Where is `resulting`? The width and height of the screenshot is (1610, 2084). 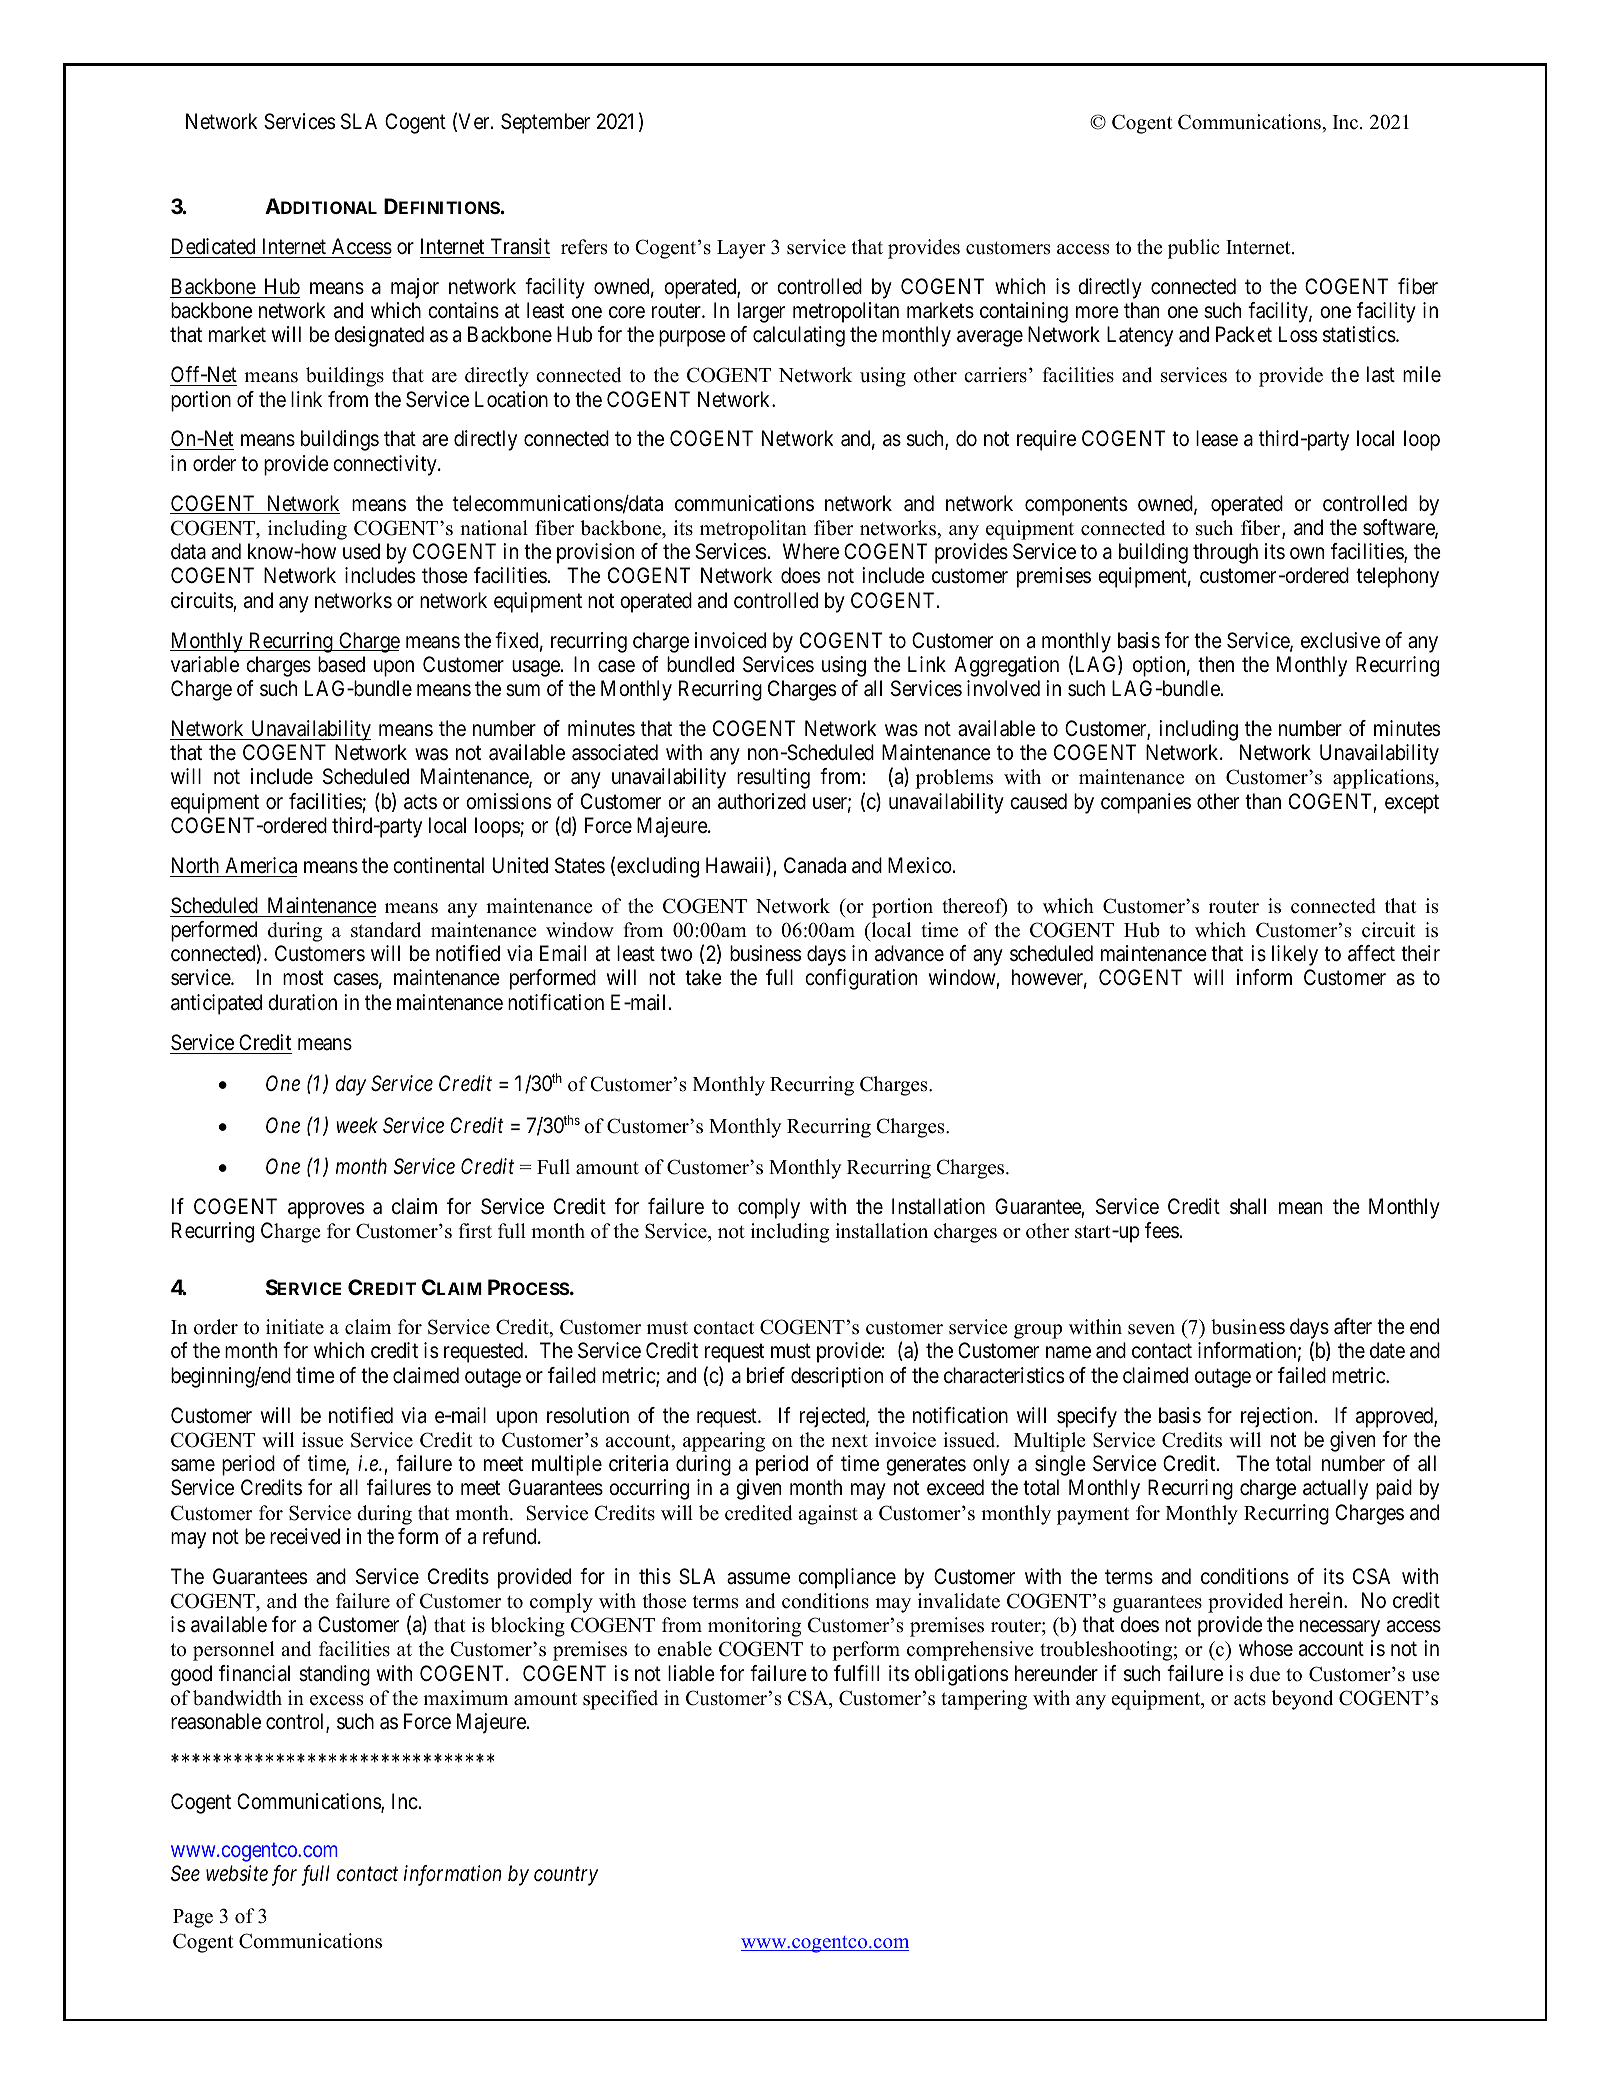
resulting is located at coordinates (773, 778).
